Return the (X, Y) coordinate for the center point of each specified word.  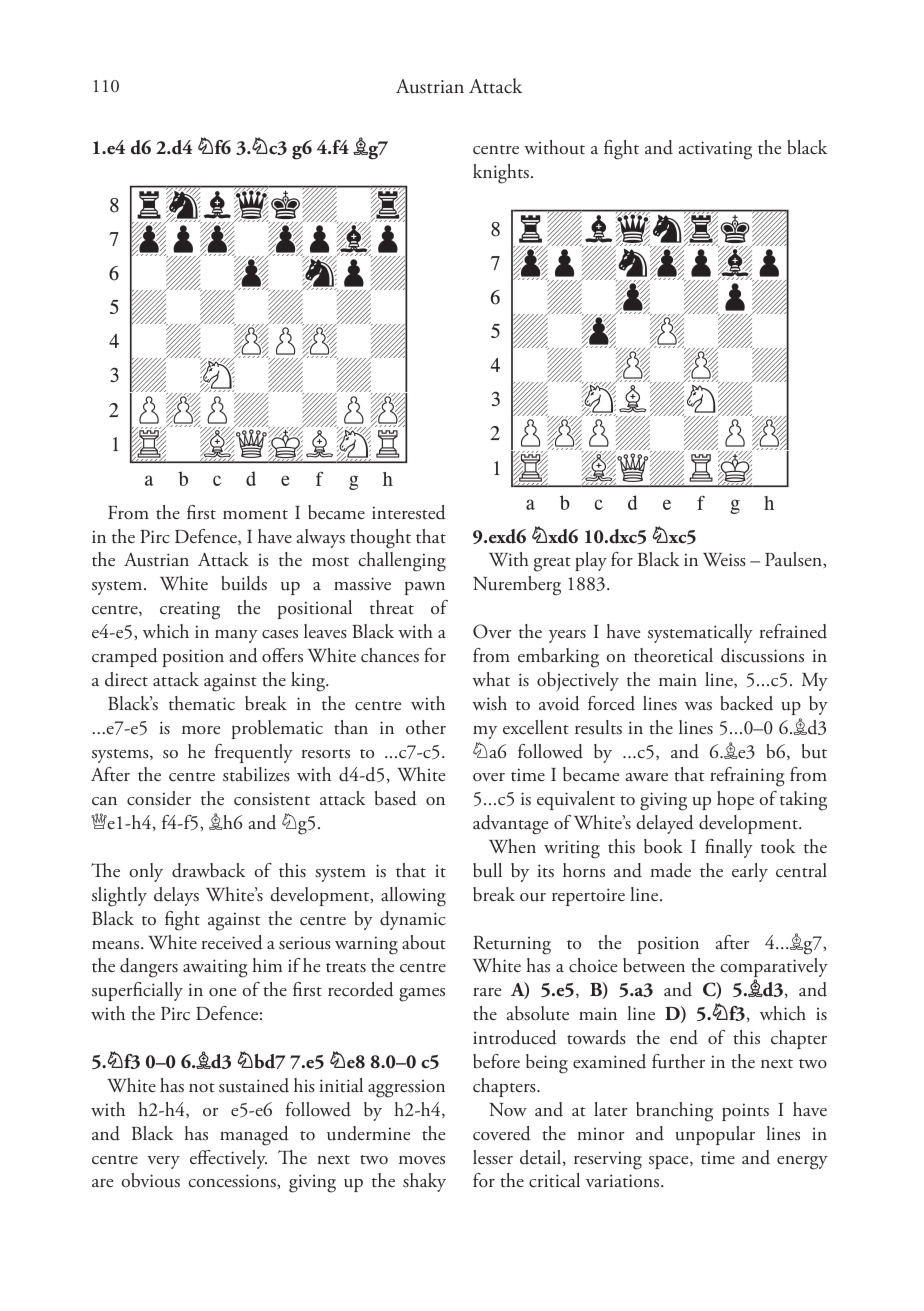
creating (190, 610)
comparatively (774, 969)
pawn (425, 588)
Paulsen (794, 559)
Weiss (724, 560)
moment (255, 515)
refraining (747, 777)
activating (715, 150)
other (426, 727)
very (163, 1162)
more (201, 730)
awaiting (215, 968)
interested (409, 512)
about (424, 942)
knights (501, 174)
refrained (793, 631)
